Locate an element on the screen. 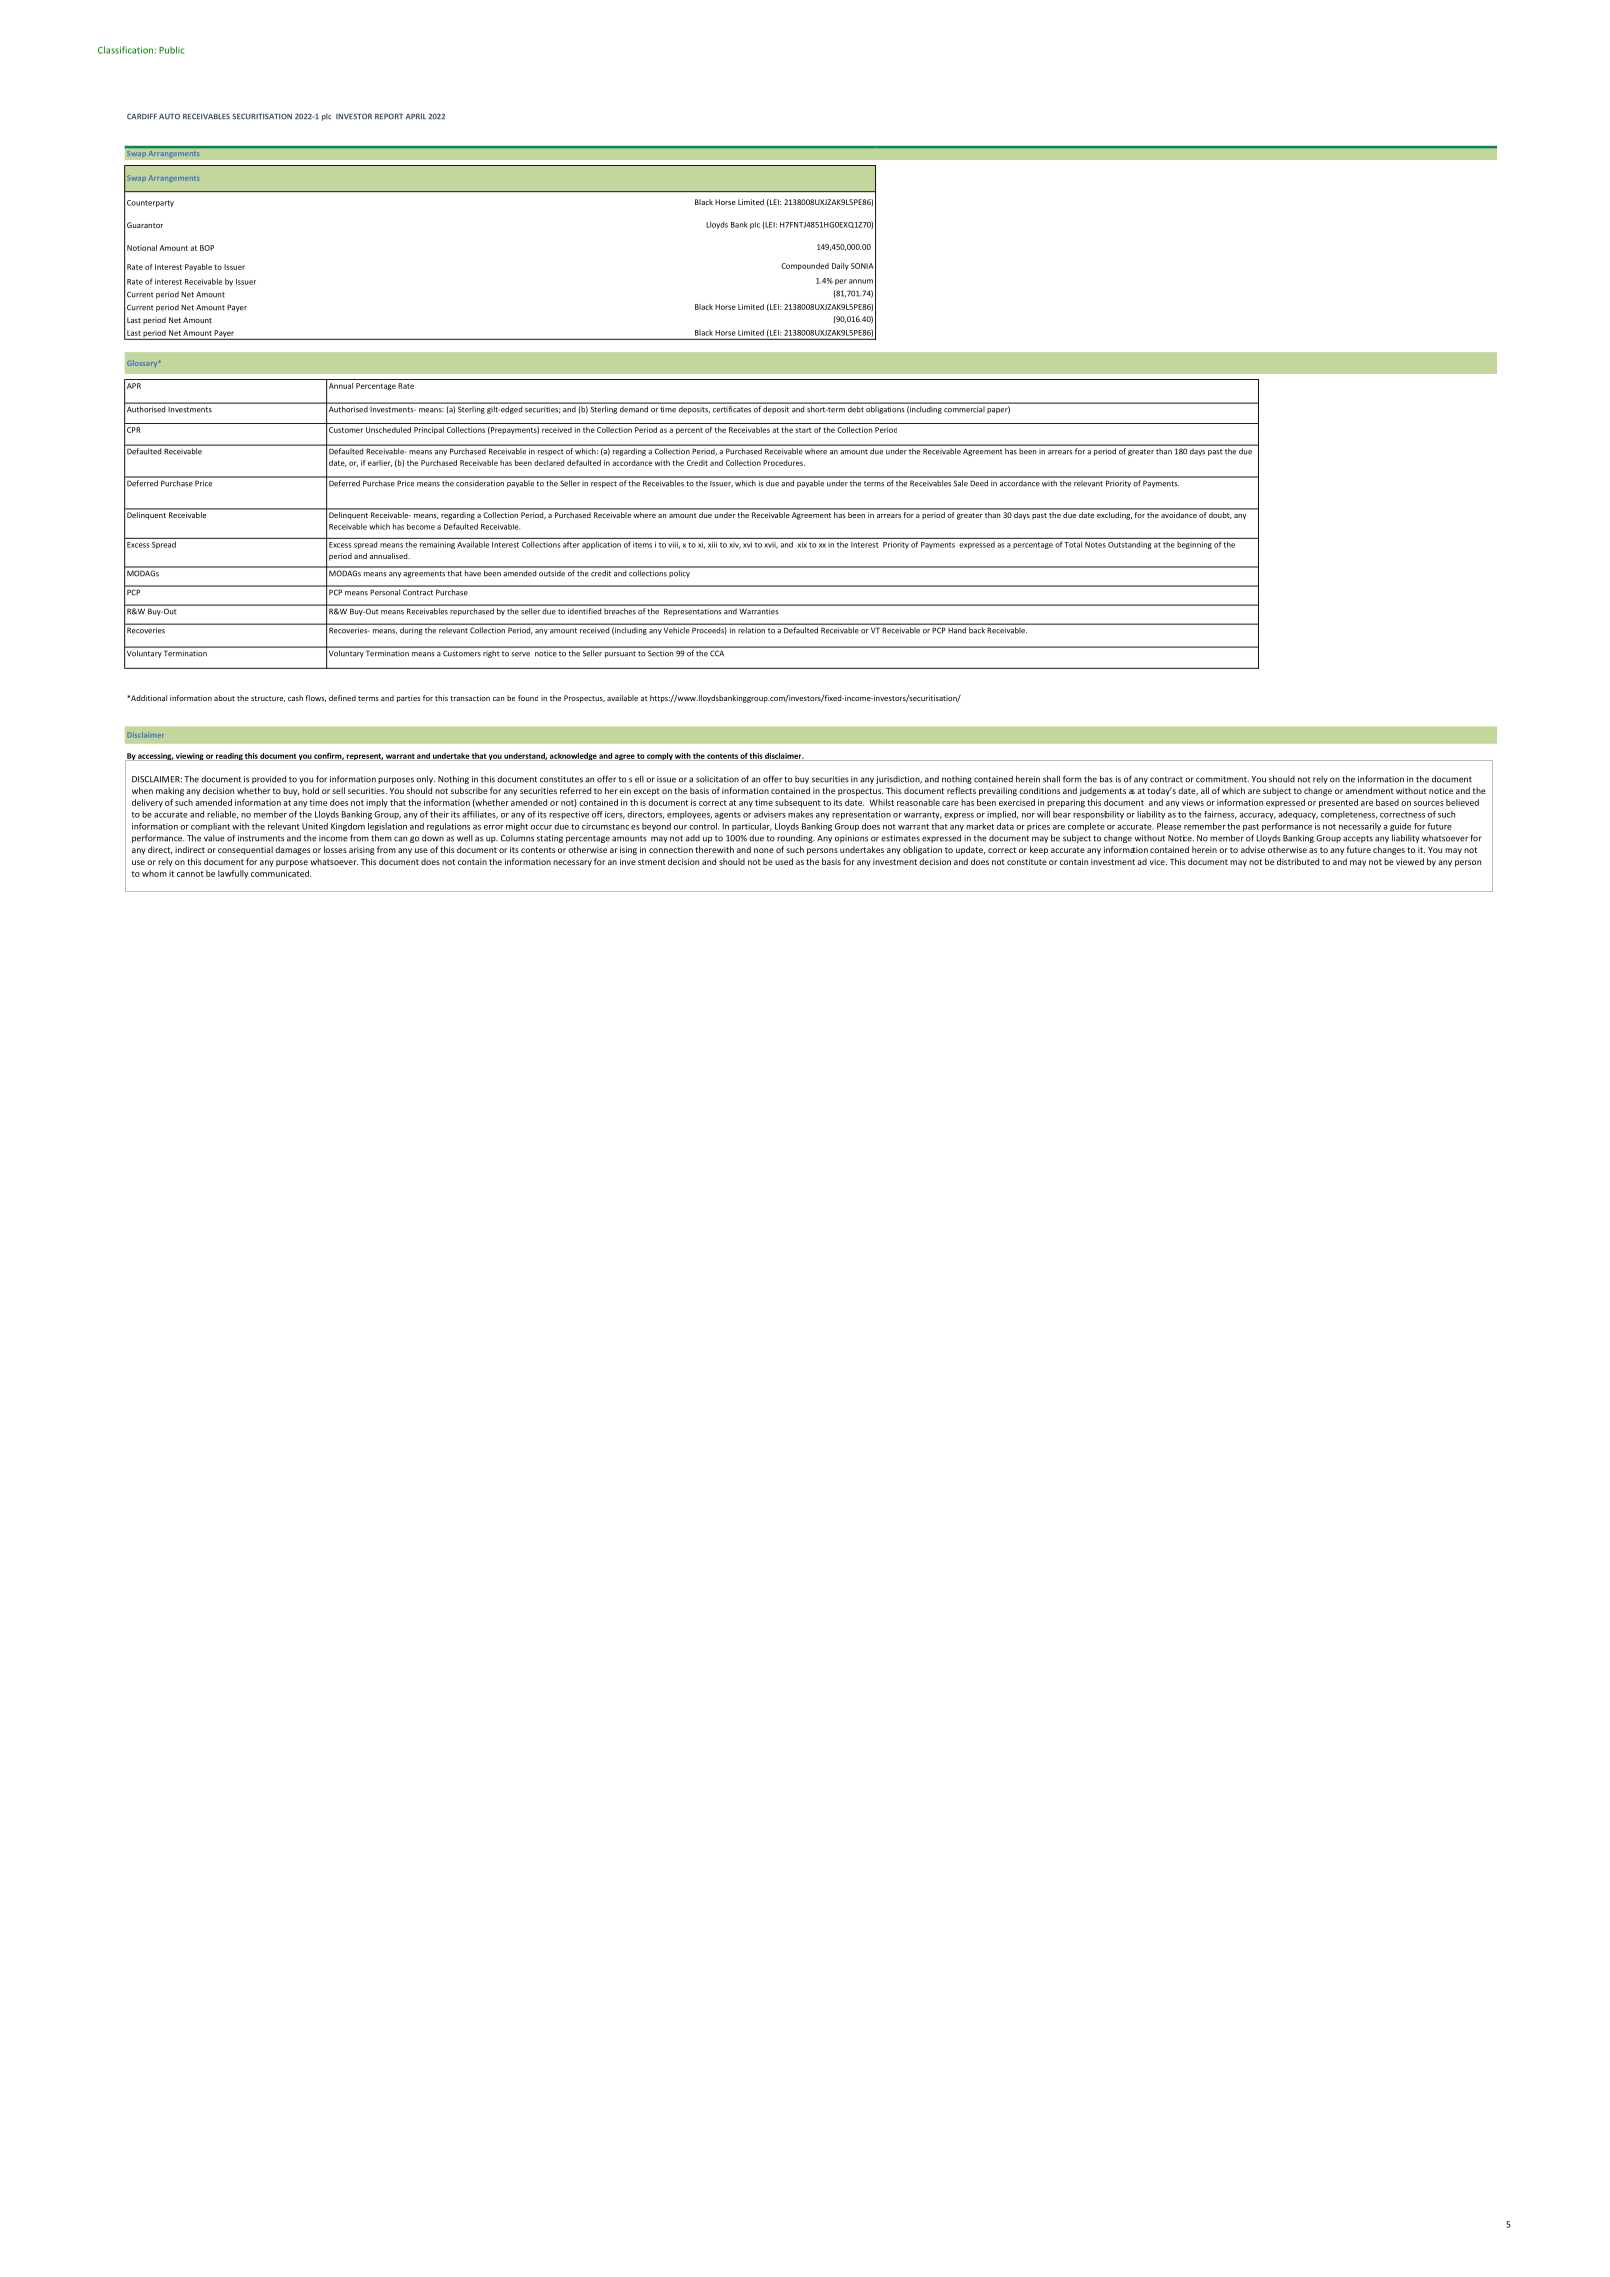 This screenshot has width=1610, height=2277. Daily is located at coordinates (840, 266).
